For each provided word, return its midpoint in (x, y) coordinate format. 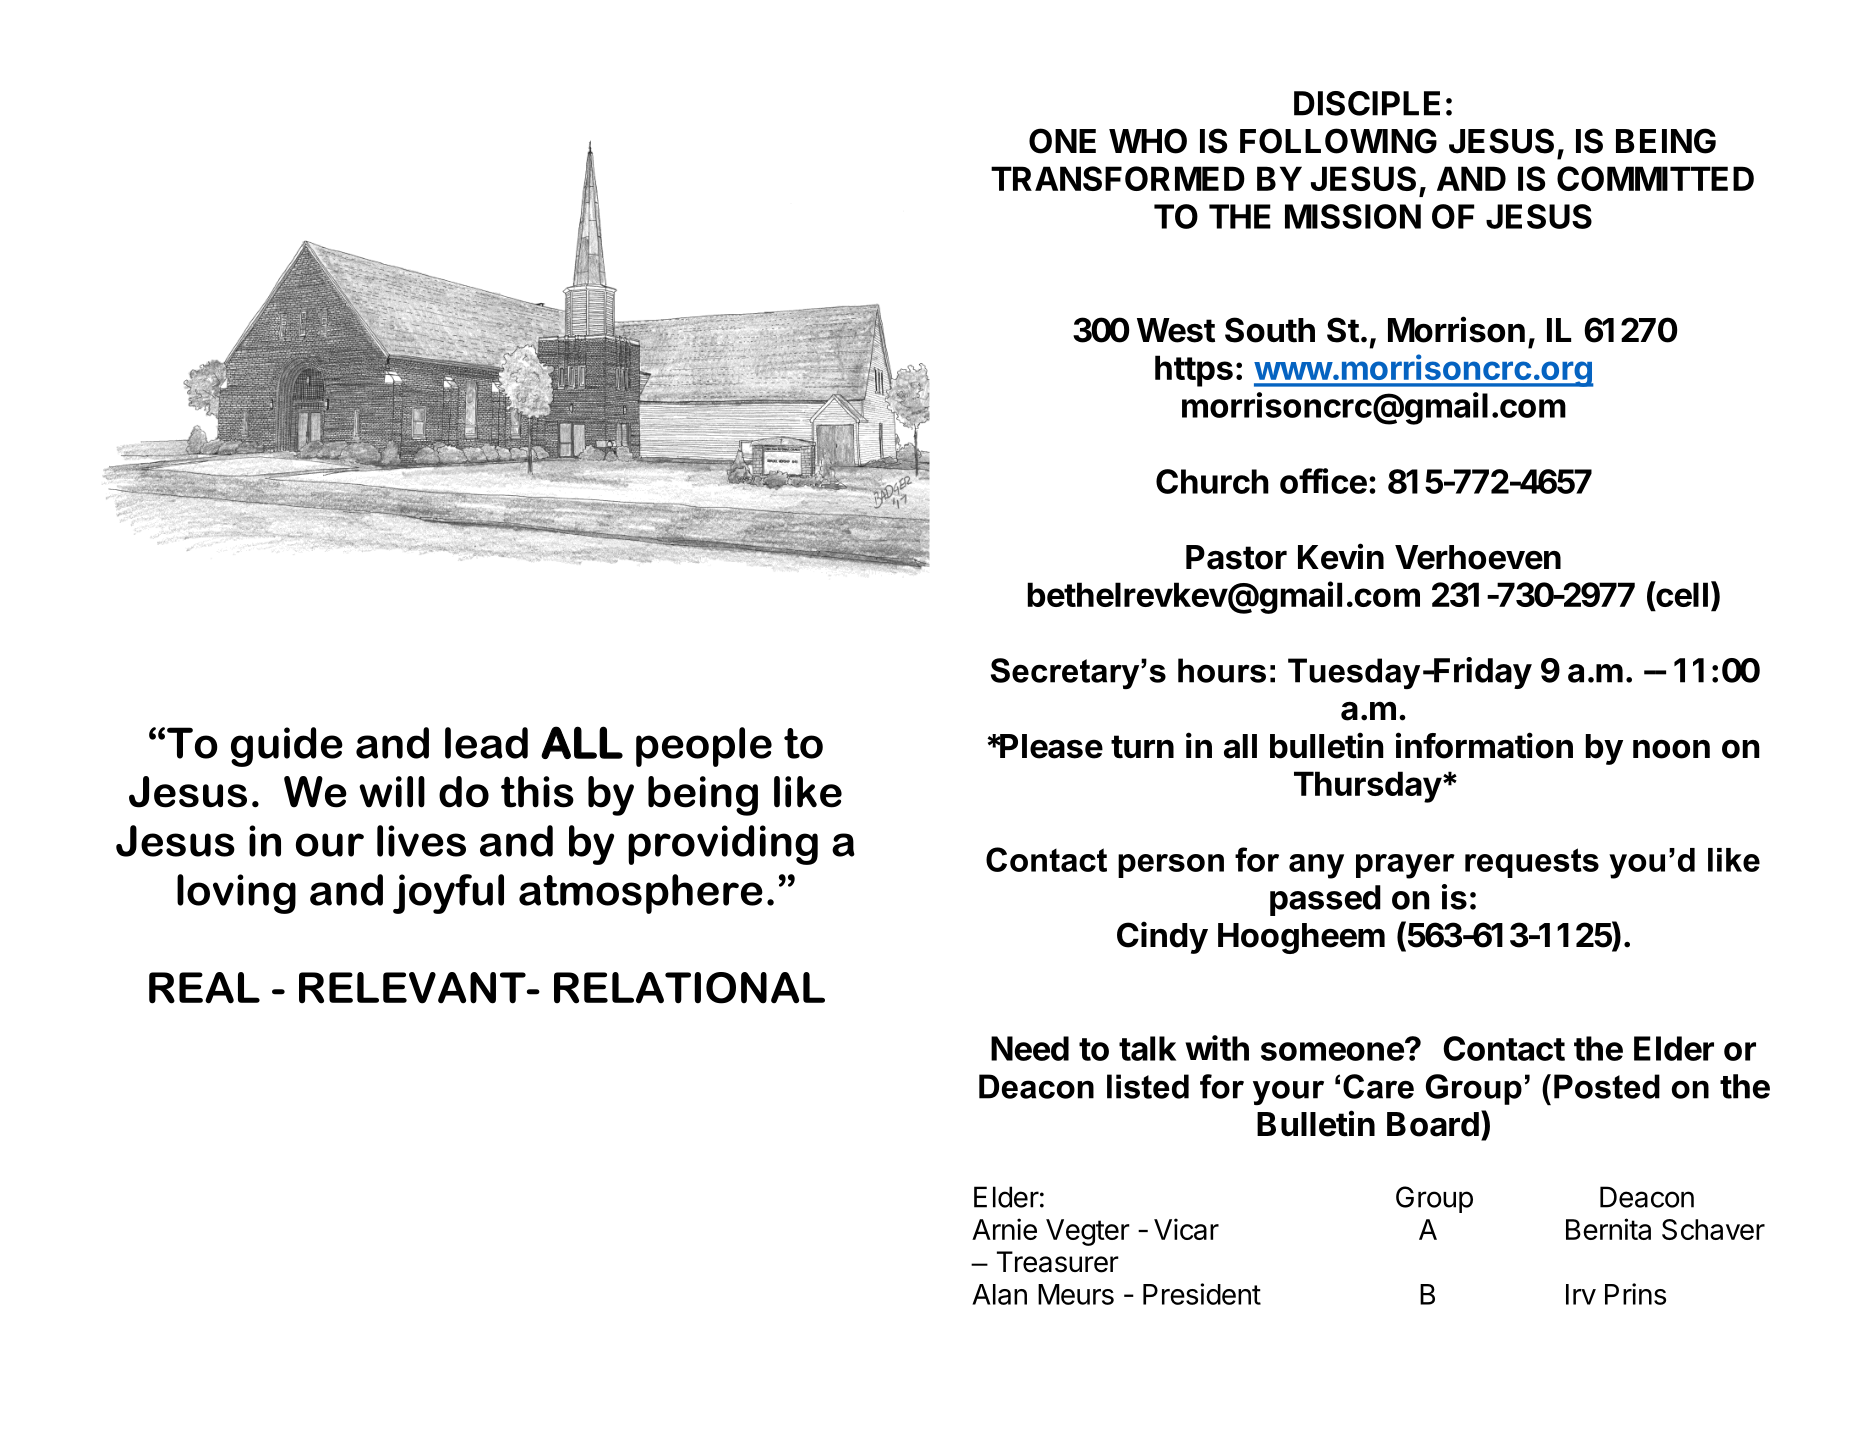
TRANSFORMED (1118, 178)
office (1323, 481)
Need (1030, 1048)
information (1484, 745)
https (1194, 371)
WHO (1148, 141)
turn (1142, 747)
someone (1333, 1050)
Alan (999, 1294)
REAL (204, 988)
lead (486, 743)
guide (287, 747)
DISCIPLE (1367, 103)
